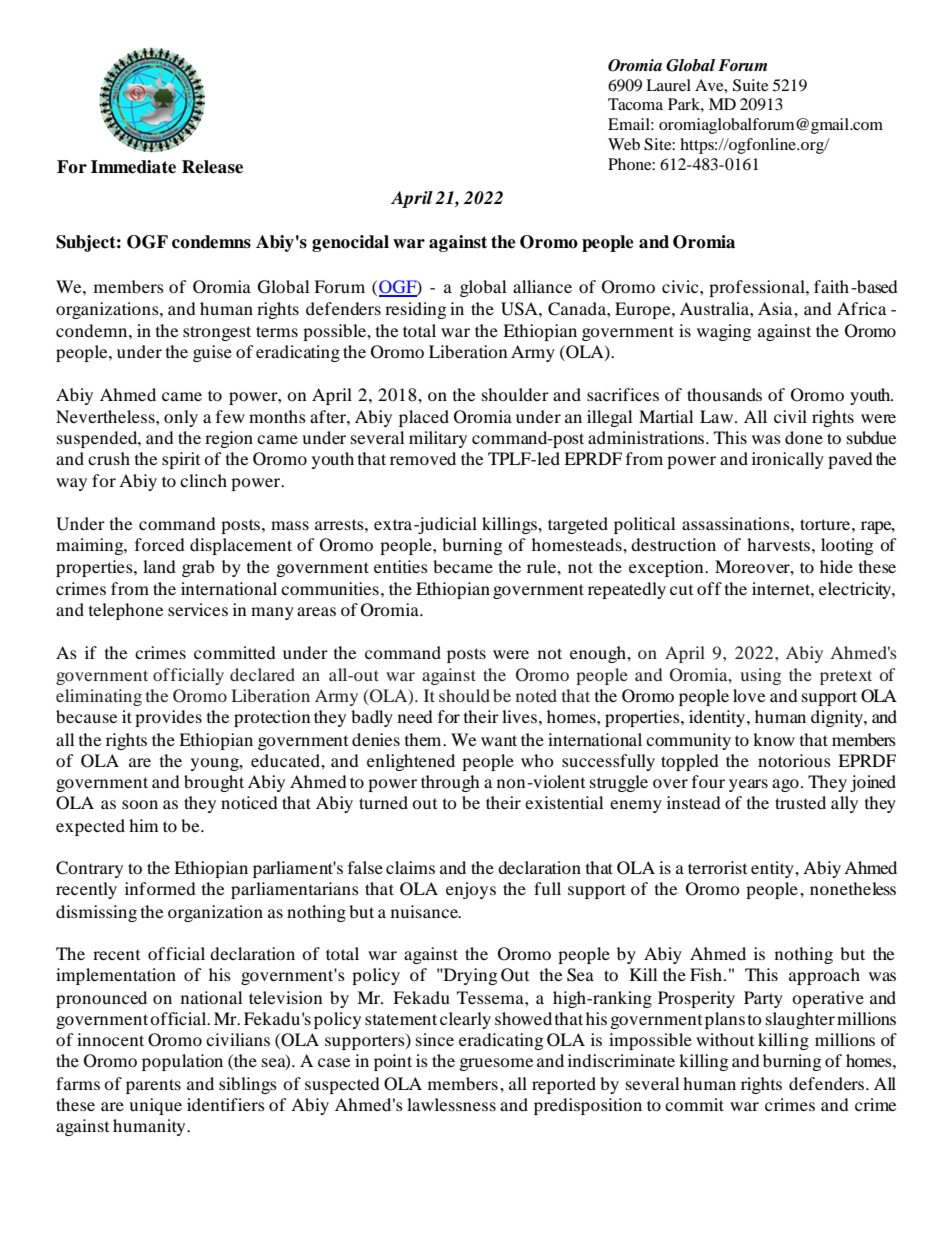 This screenshot has height=1233, width=952. I want to click on Web, so click(624, 144).
